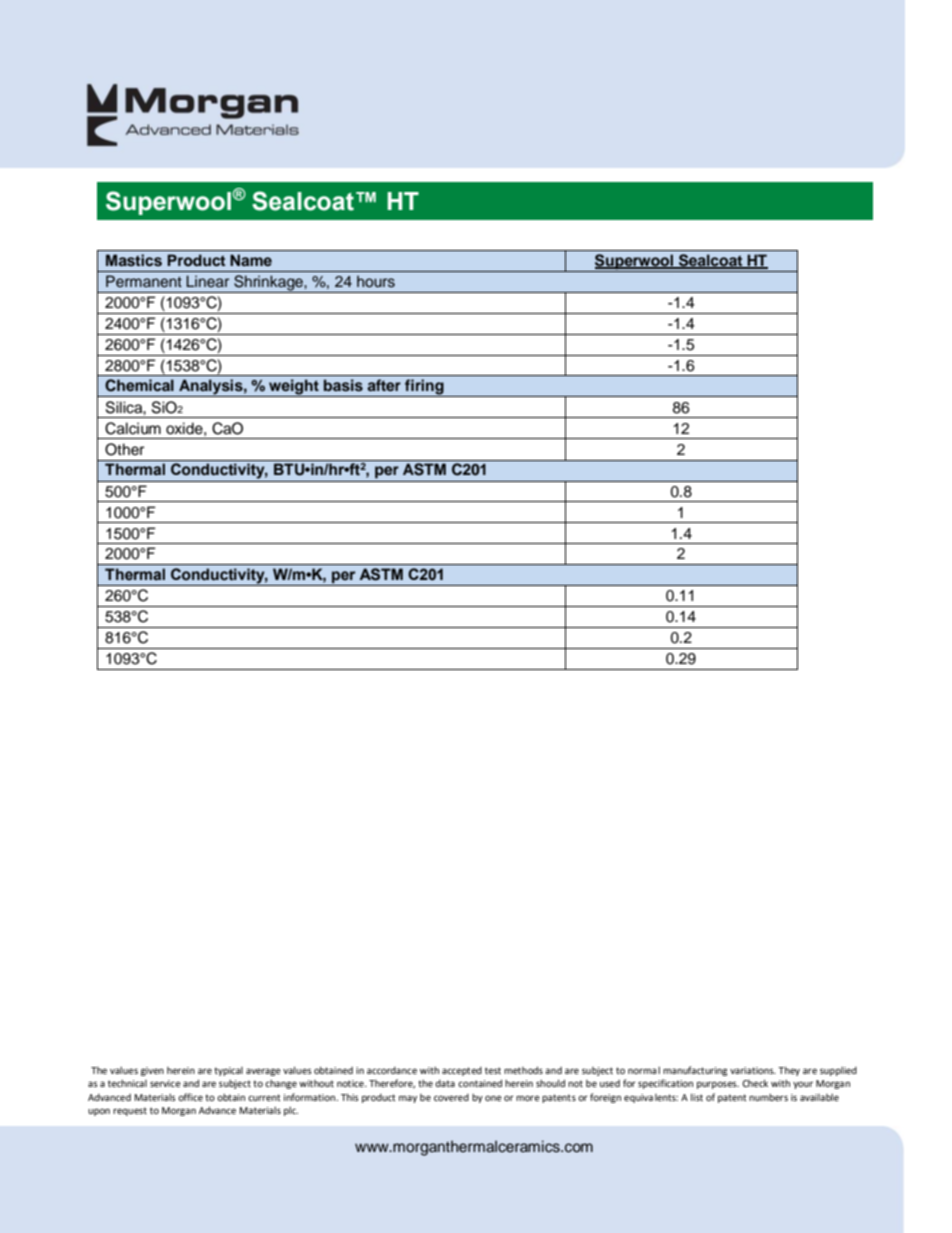  I want to click on Check, so click(755, 1083).
